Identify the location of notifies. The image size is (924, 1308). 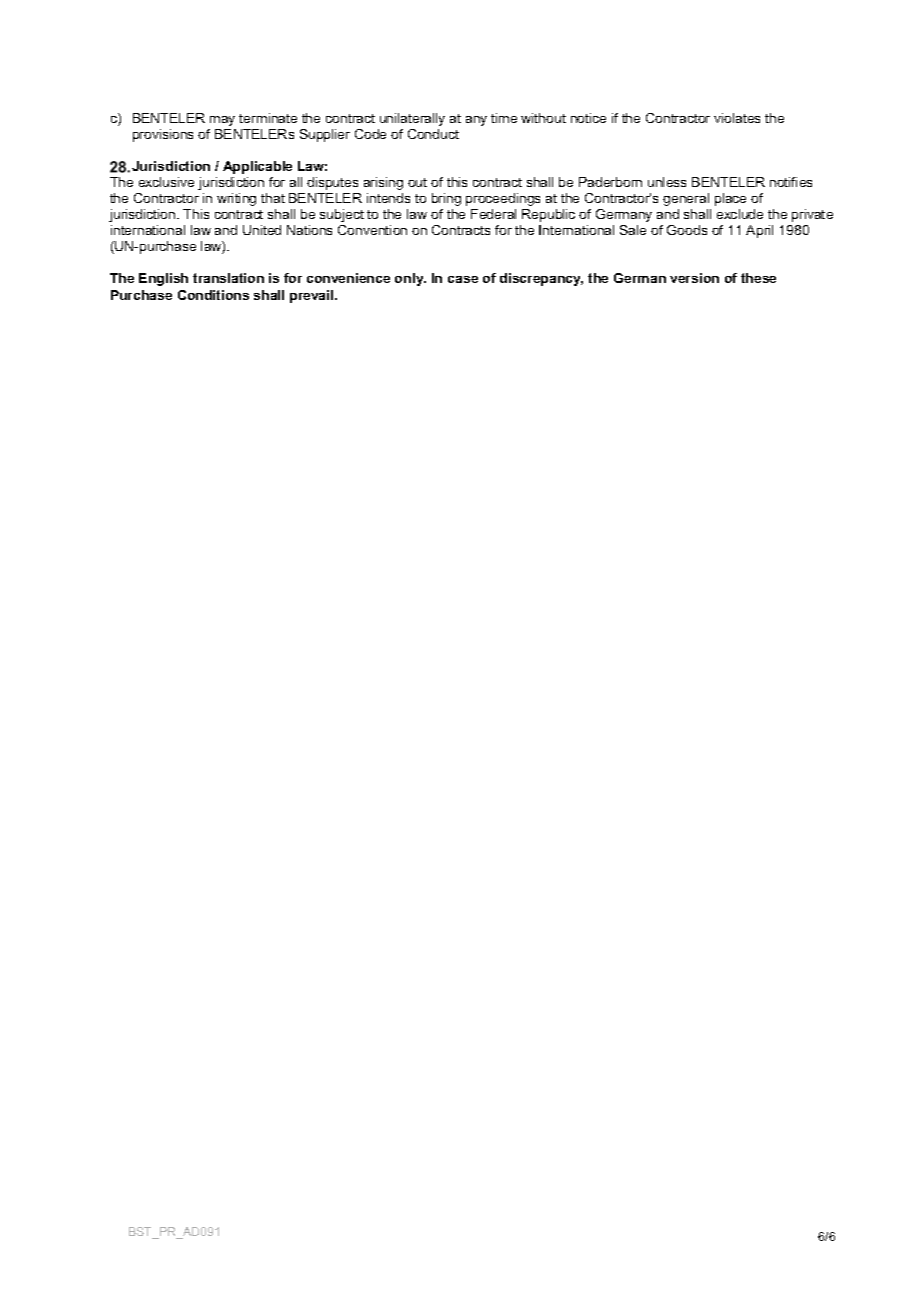
(791, 182).
